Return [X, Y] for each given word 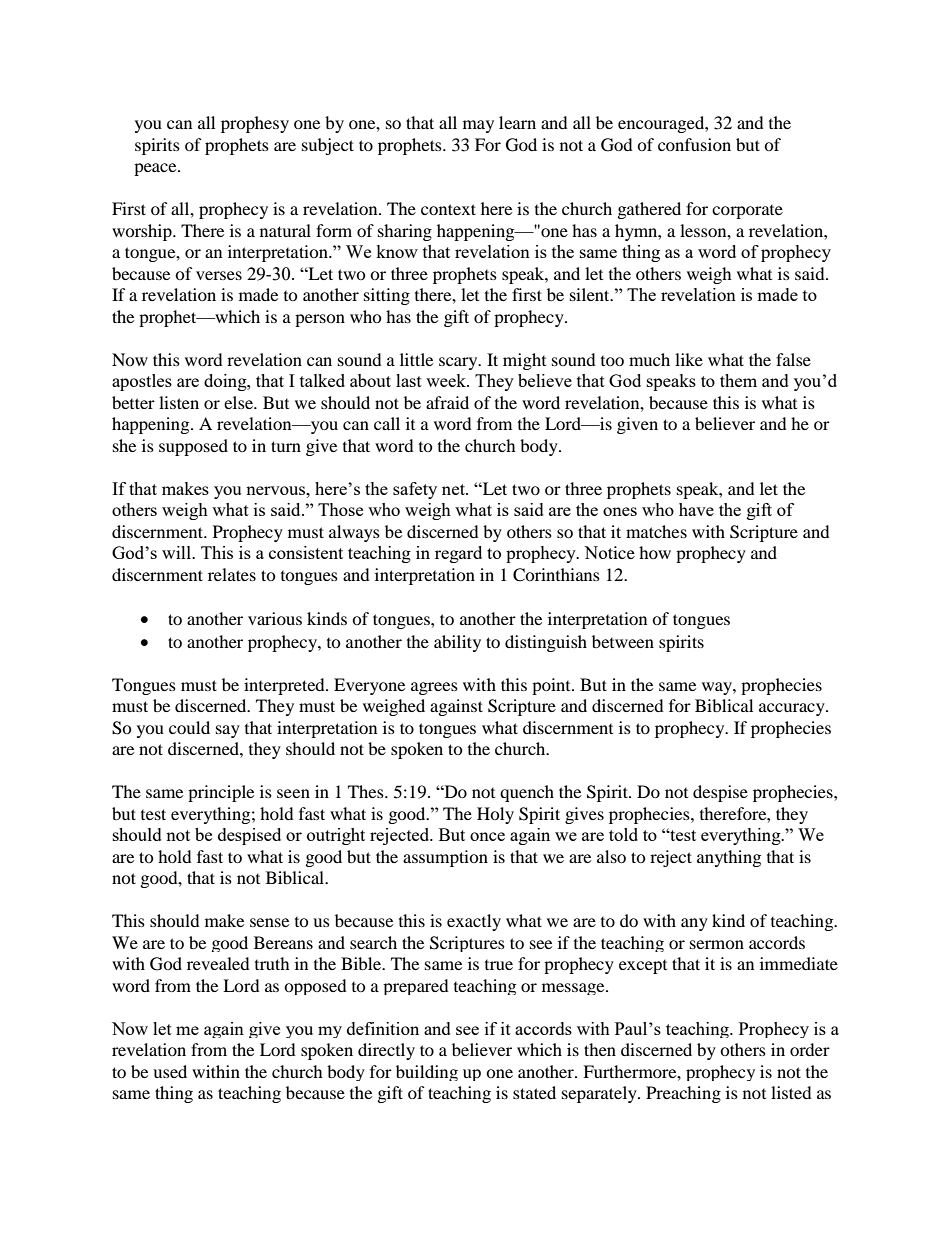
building [427, 1073]
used [170, 1071]
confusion [694, 144]
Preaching [683, 1094]
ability [457, 643]
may [478, 126]
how [655, 552]
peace [156, 169]
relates [232, 574]
